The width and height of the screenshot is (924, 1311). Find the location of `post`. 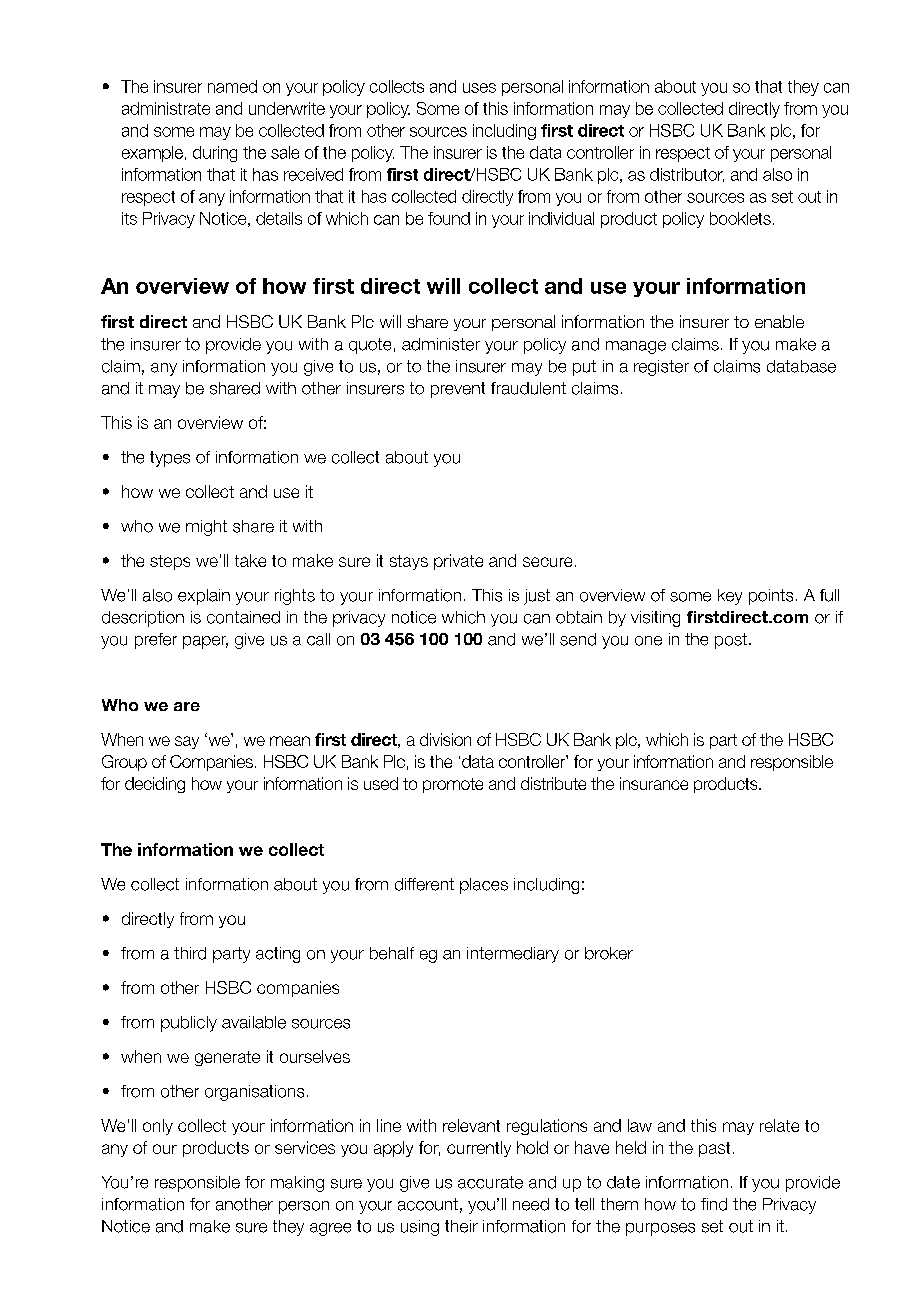

post is located at coordinates (731, 641).
